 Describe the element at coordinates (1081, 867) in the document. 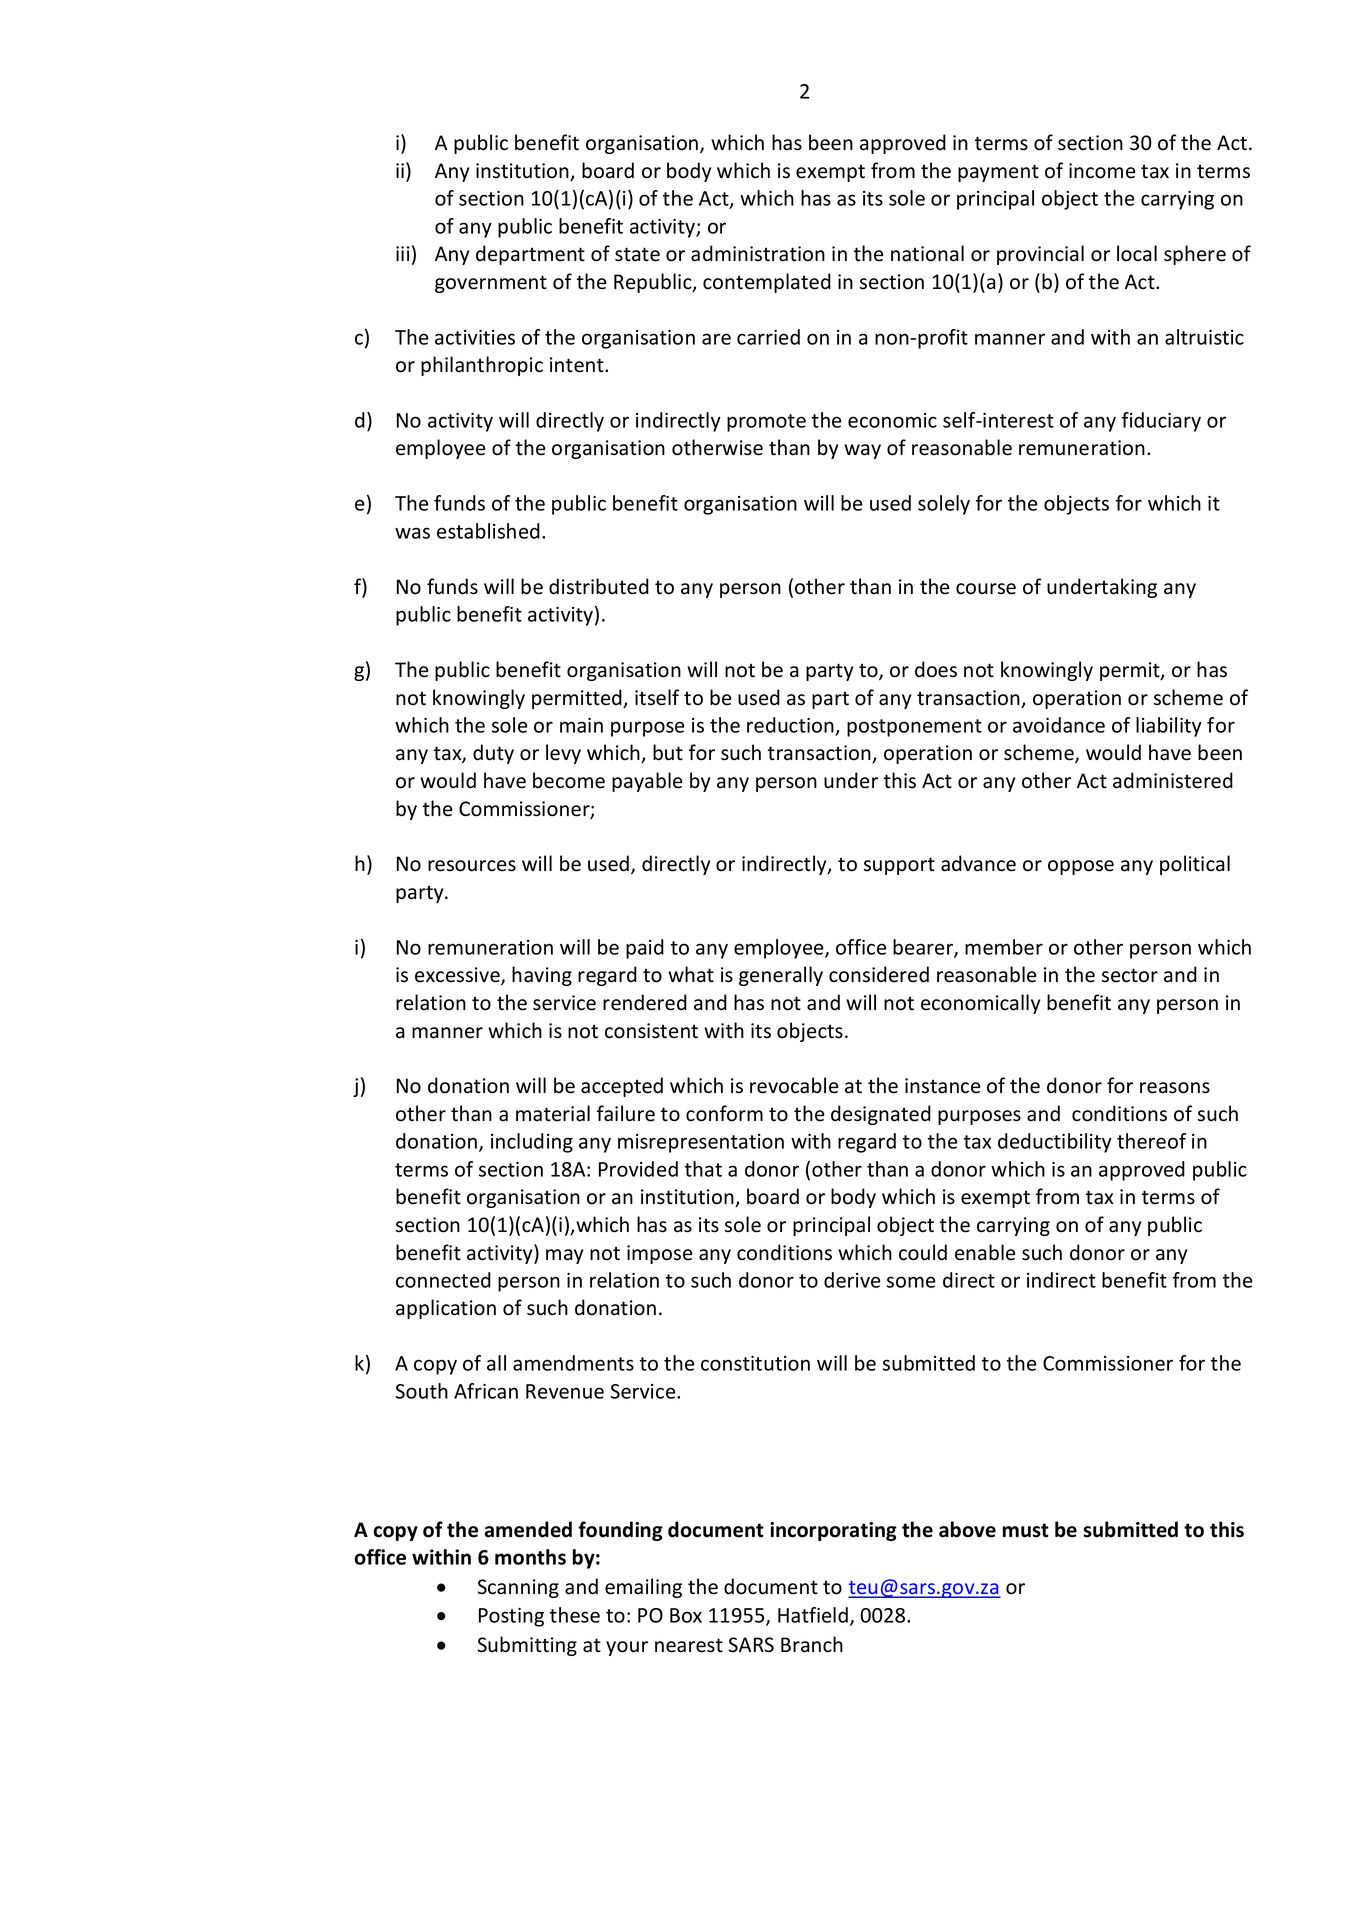

I see `oppose` at that location.
